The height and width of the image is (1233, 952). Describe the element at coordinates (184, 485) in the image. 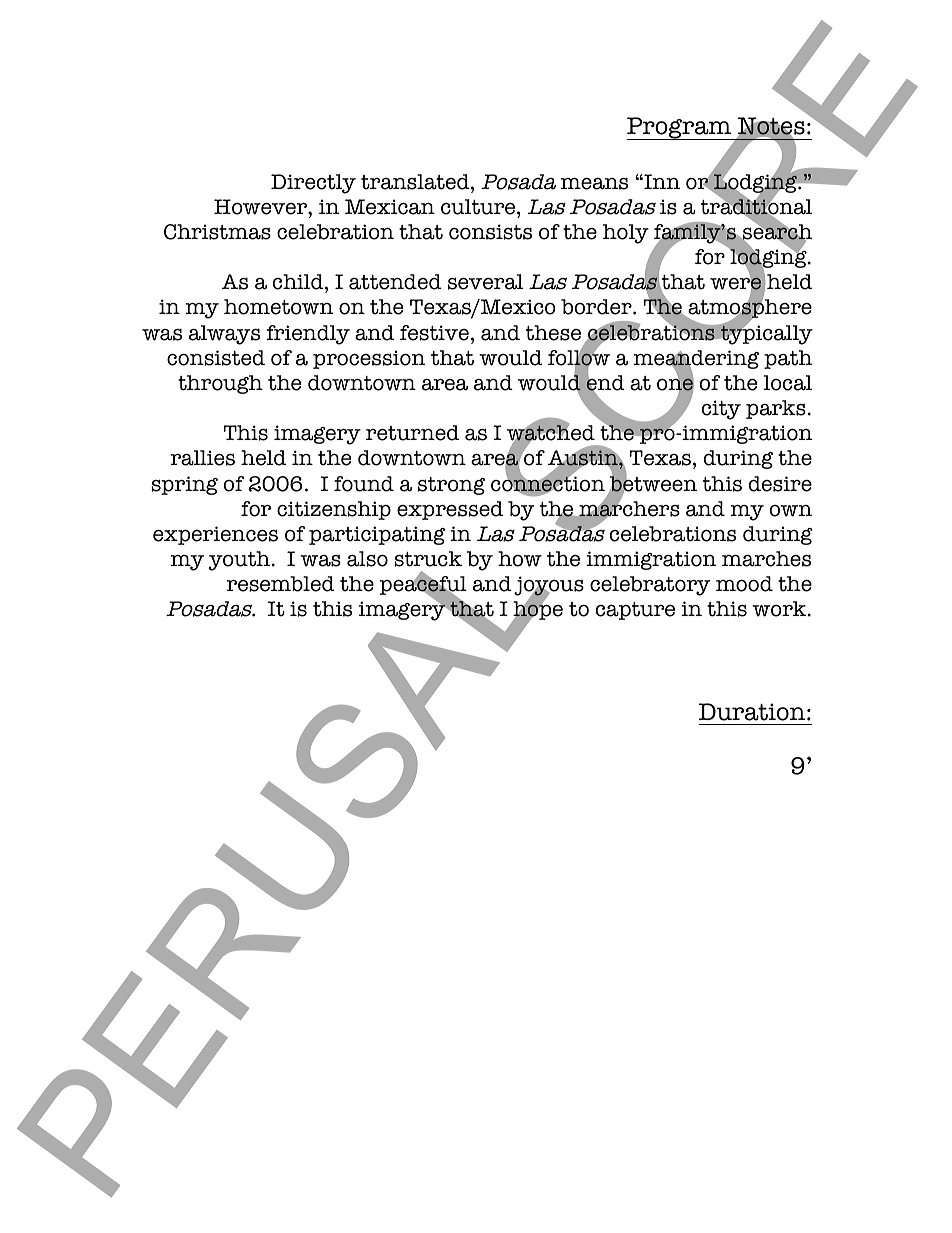

I see `spring` at that location.
